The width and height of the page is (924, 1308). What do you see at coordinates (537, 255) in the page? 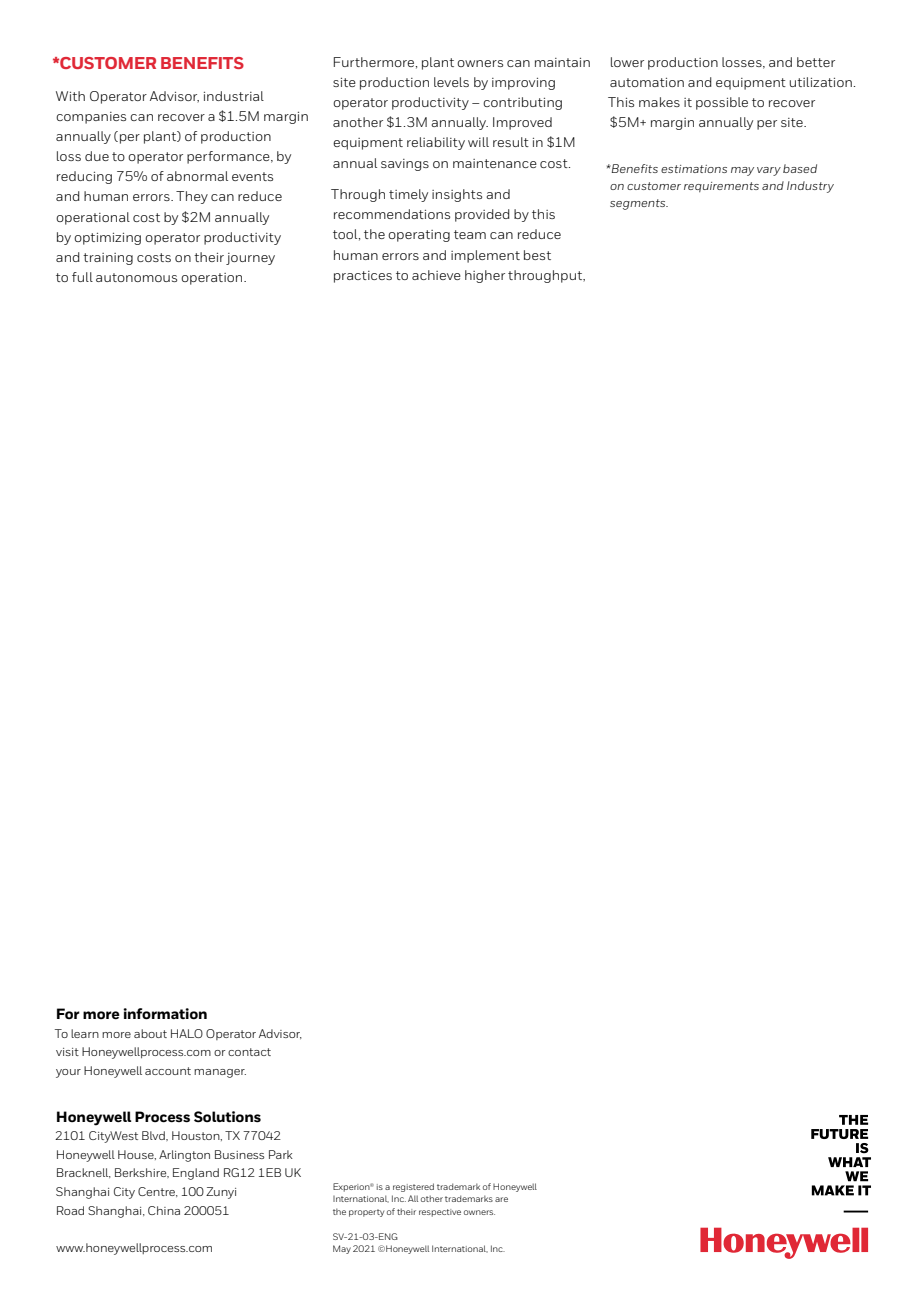
I see `best` at bounding box center [537, 255].
